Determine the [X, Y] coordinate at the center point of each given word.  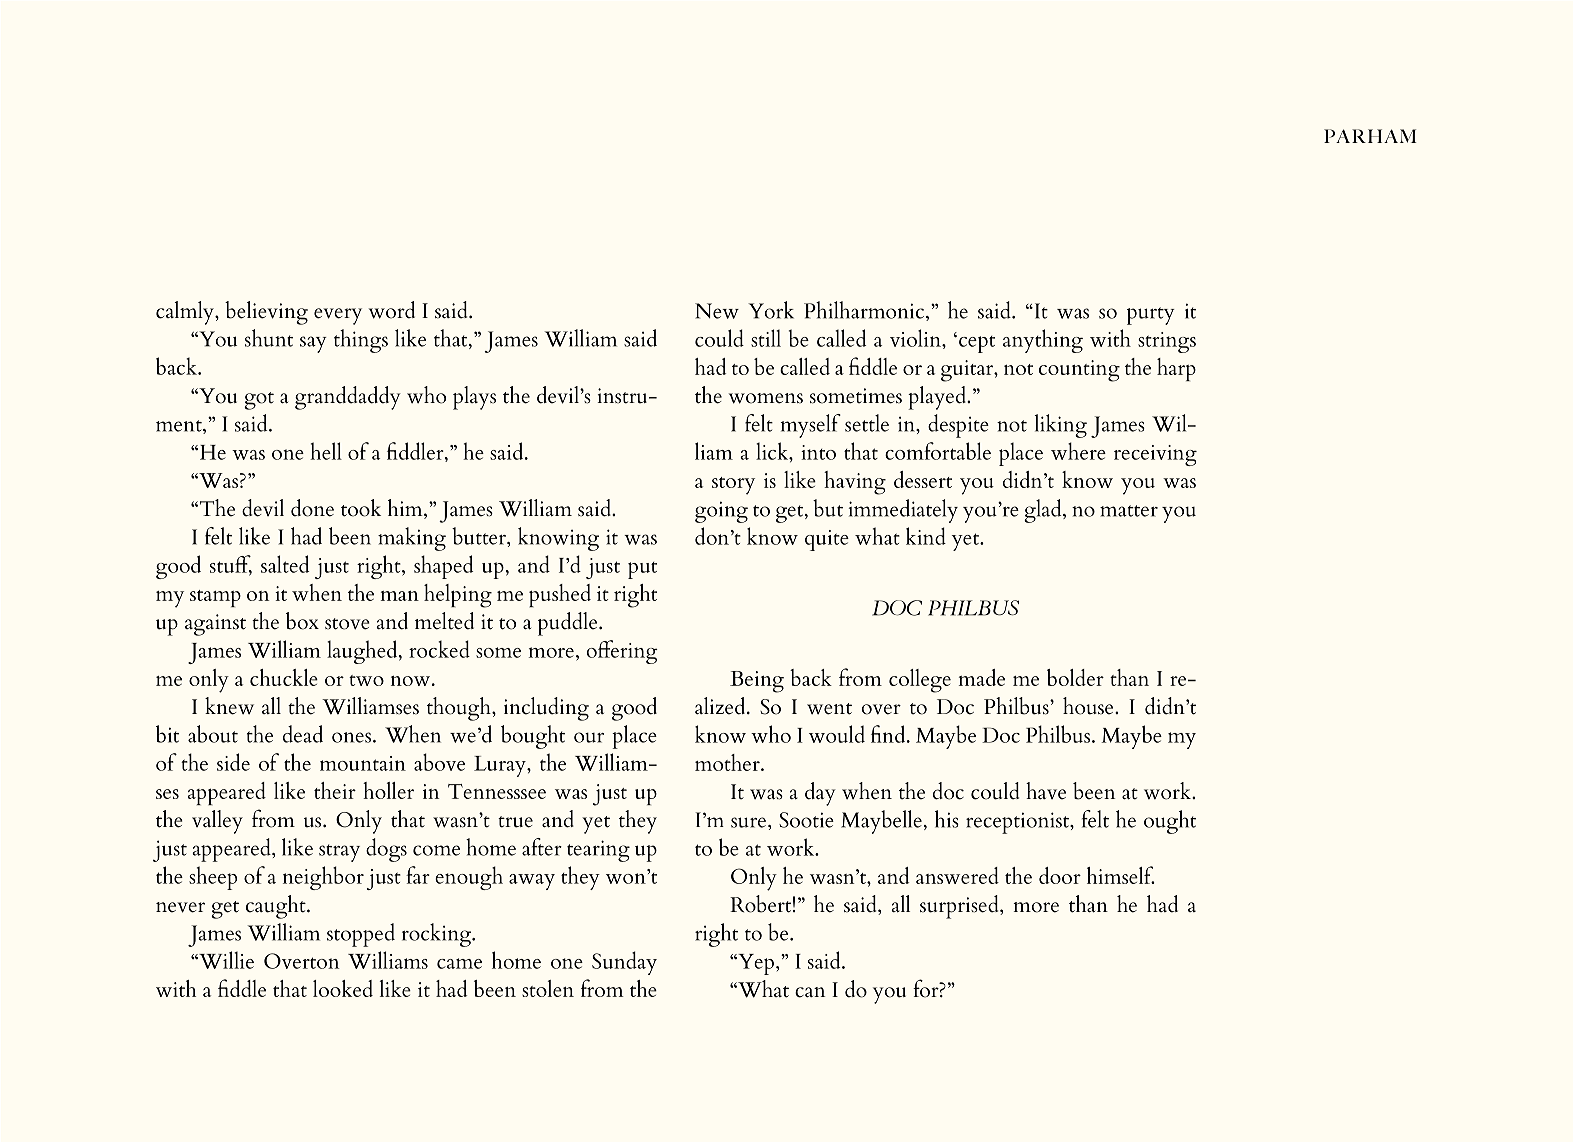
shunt [269, 338]
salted [285, 564]
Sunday [624, 963]
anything [1043, 341]
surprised [960, 907]
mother [728, 762]
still [766, 338]
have [1046, 791]
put [642, 570]
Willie [225, 960]
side [233, 762]
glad [1044, 511]
